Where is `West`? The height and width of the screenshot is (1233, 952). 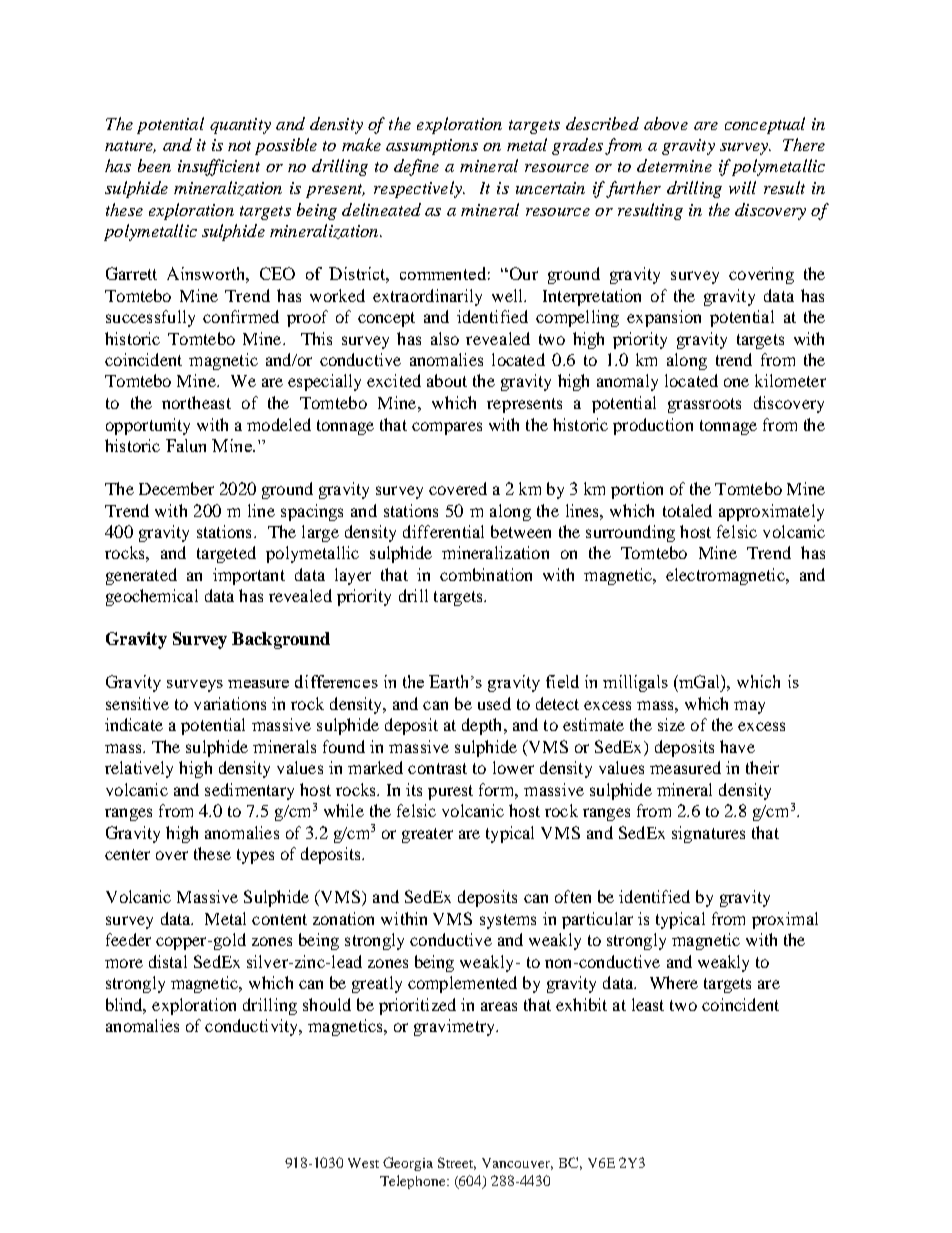 West is located at coordinates (363, 1163).
